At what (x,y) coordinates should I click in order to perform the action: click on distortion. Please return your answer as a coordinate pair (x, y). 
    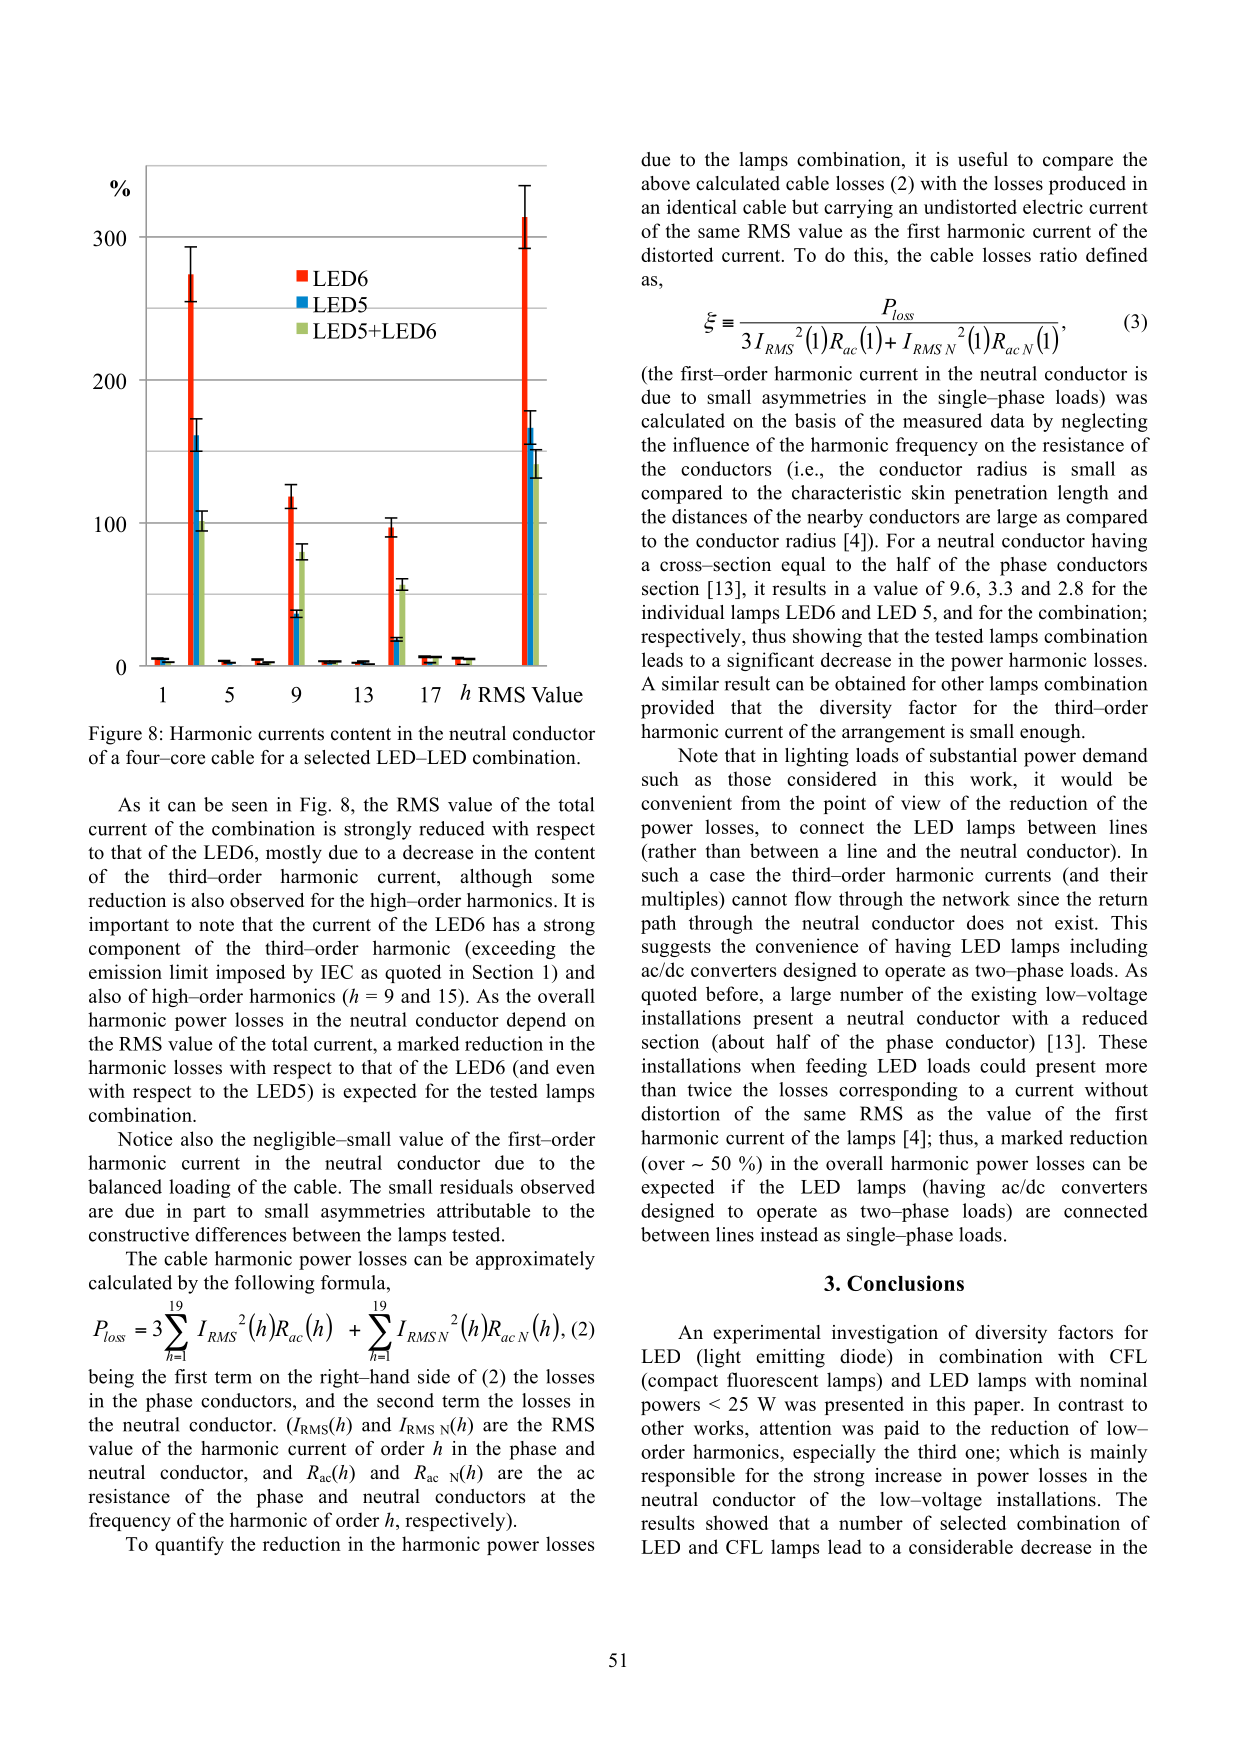
    Looking at the image, I should click on (680, 1113).
